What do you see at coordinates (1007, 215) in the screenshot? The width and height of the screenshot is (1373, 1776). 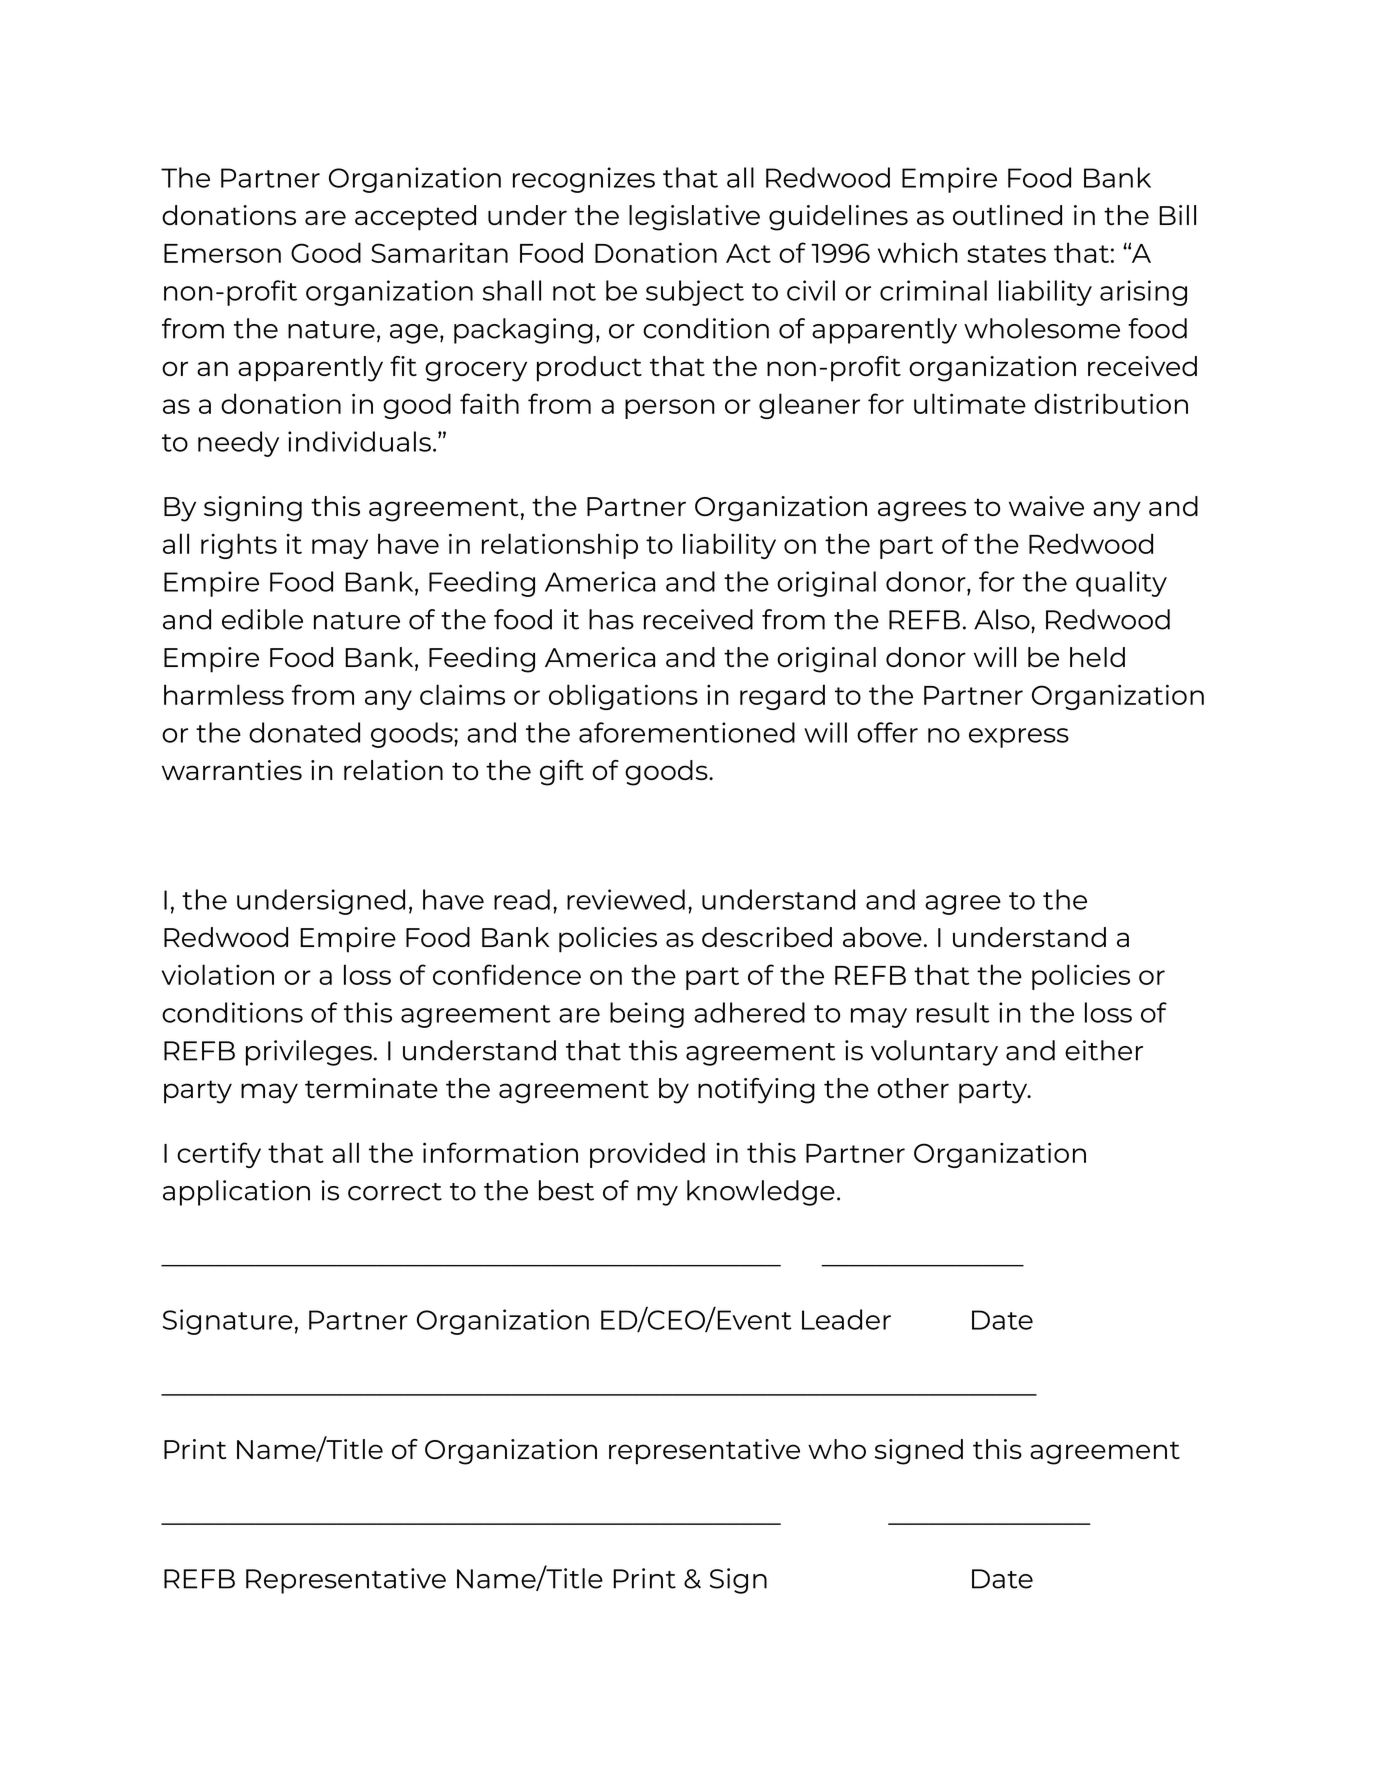 I see `outlined` at bounding box center [1007, 215].
